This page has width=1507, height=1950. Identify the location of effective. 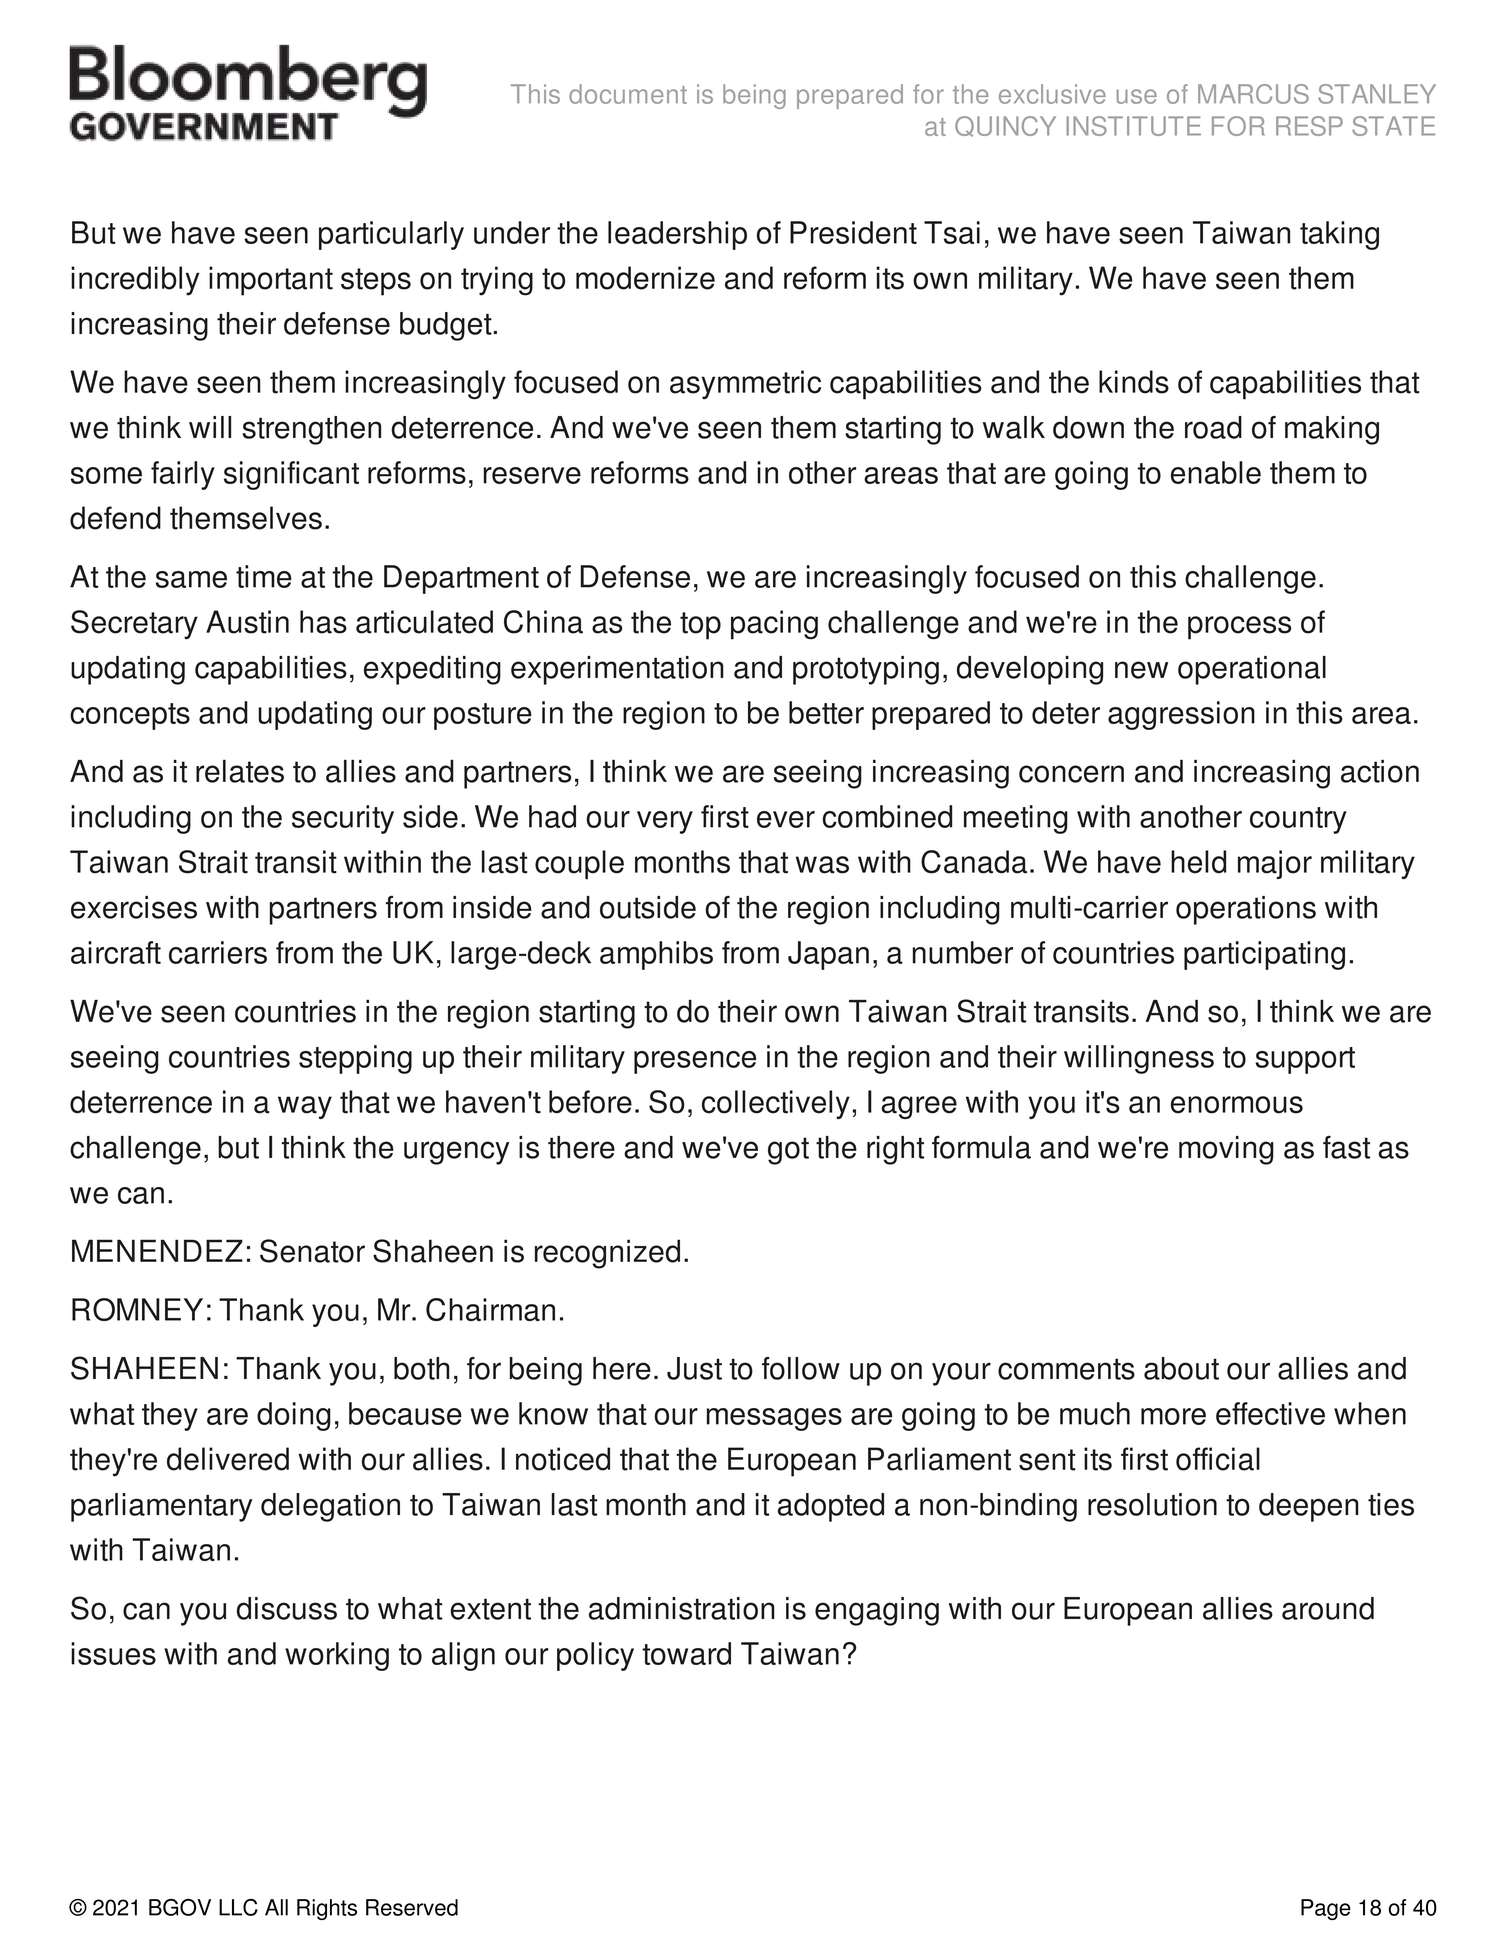
(1270, 1413).
